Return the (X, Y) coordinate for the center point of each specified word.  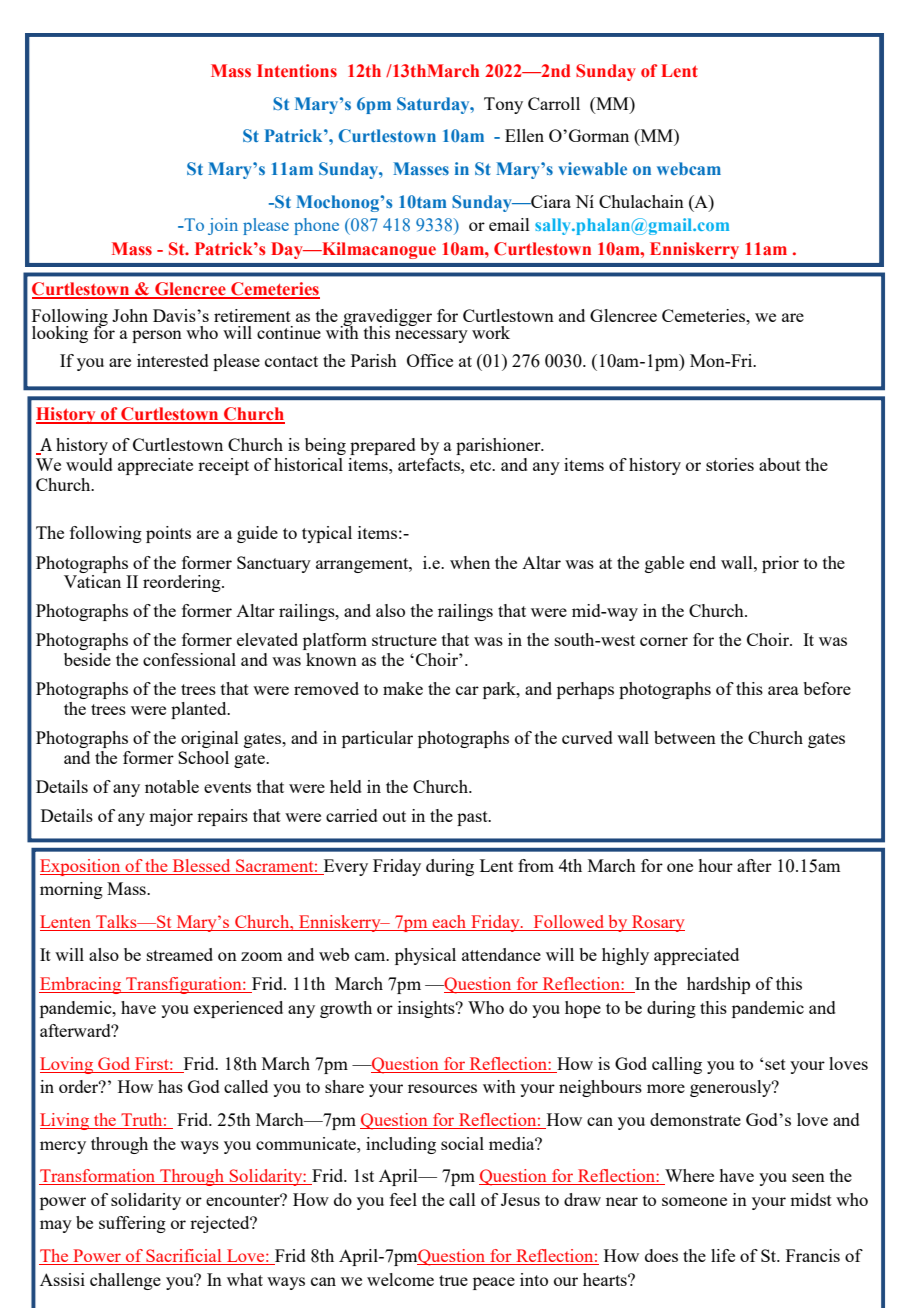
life (723, 1255)
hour (715, 865)
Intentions (297, 71)
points (168, 534)
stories (730, 464)
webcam (689, 168)
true (453, 1280)
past (473, 818)
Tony (503, 105)
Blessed (201, 867)
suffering (132, 1224)
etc (481, 465)
